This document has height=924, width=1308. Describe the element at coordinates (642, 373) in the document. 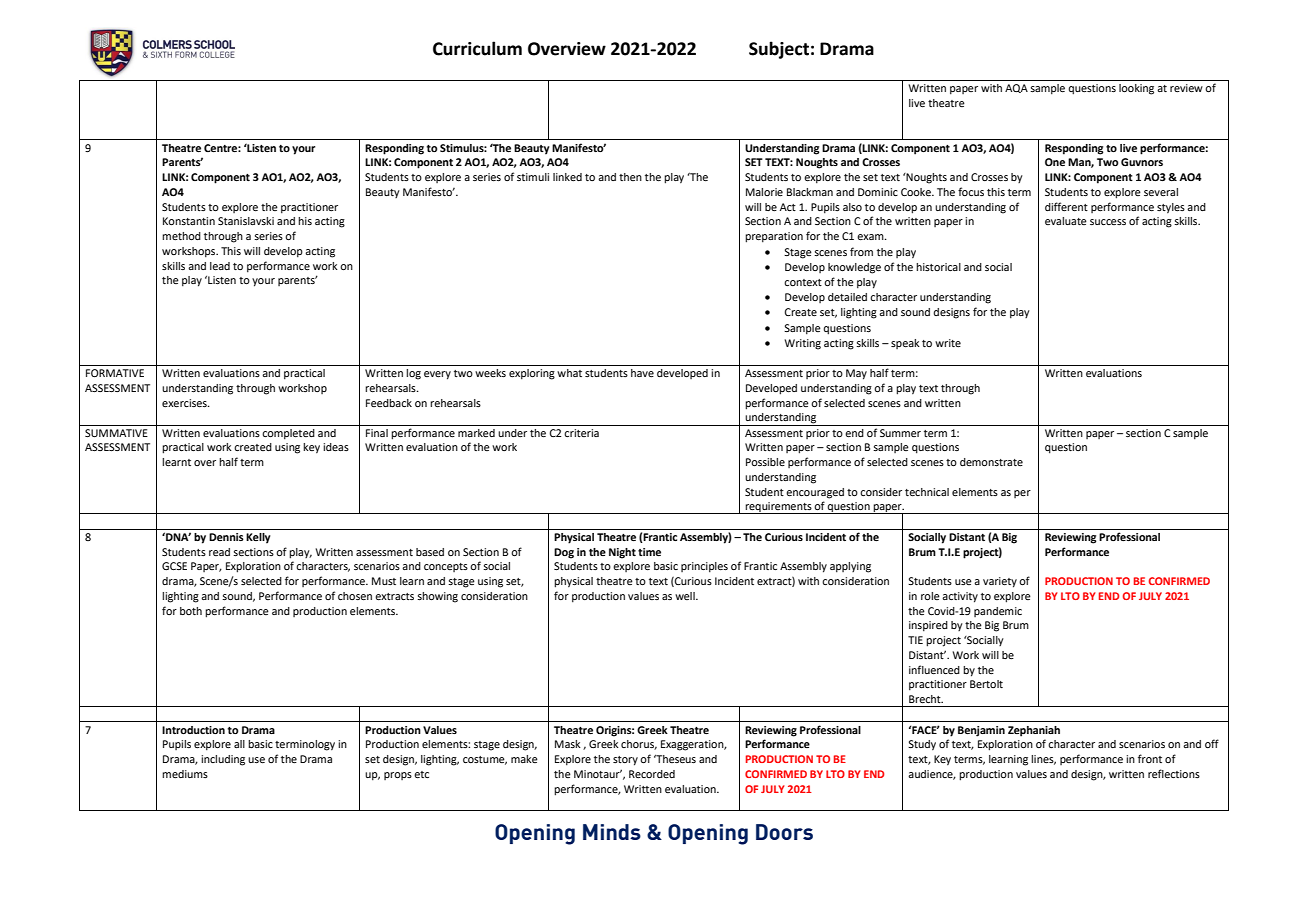

I see `have` at that location.
